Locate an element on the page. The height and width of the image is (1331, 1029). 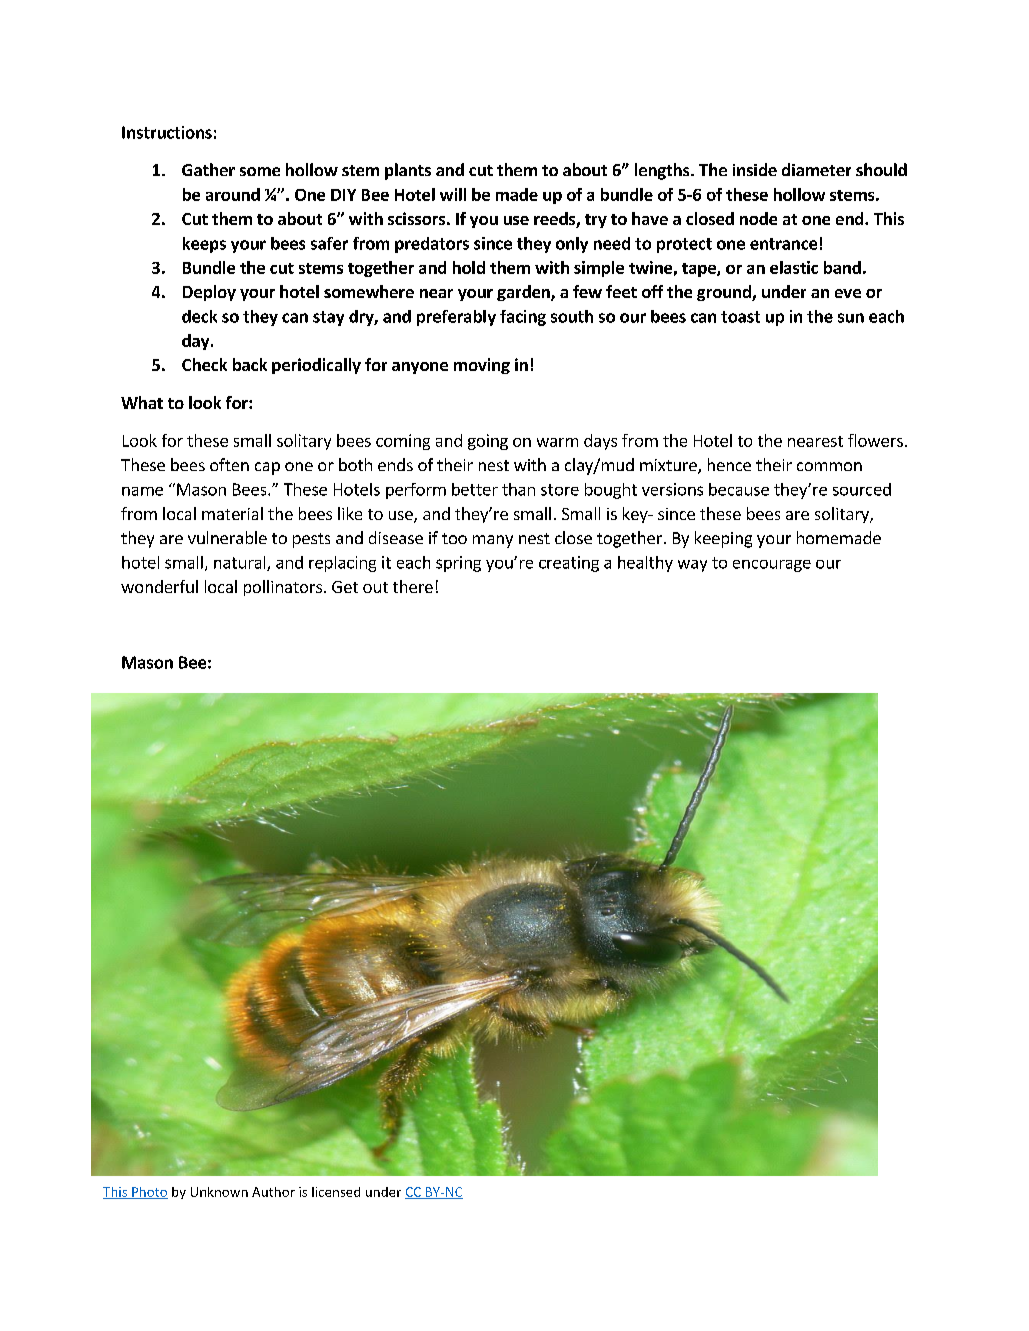
licensed is located at coordinates (336, 1192).
